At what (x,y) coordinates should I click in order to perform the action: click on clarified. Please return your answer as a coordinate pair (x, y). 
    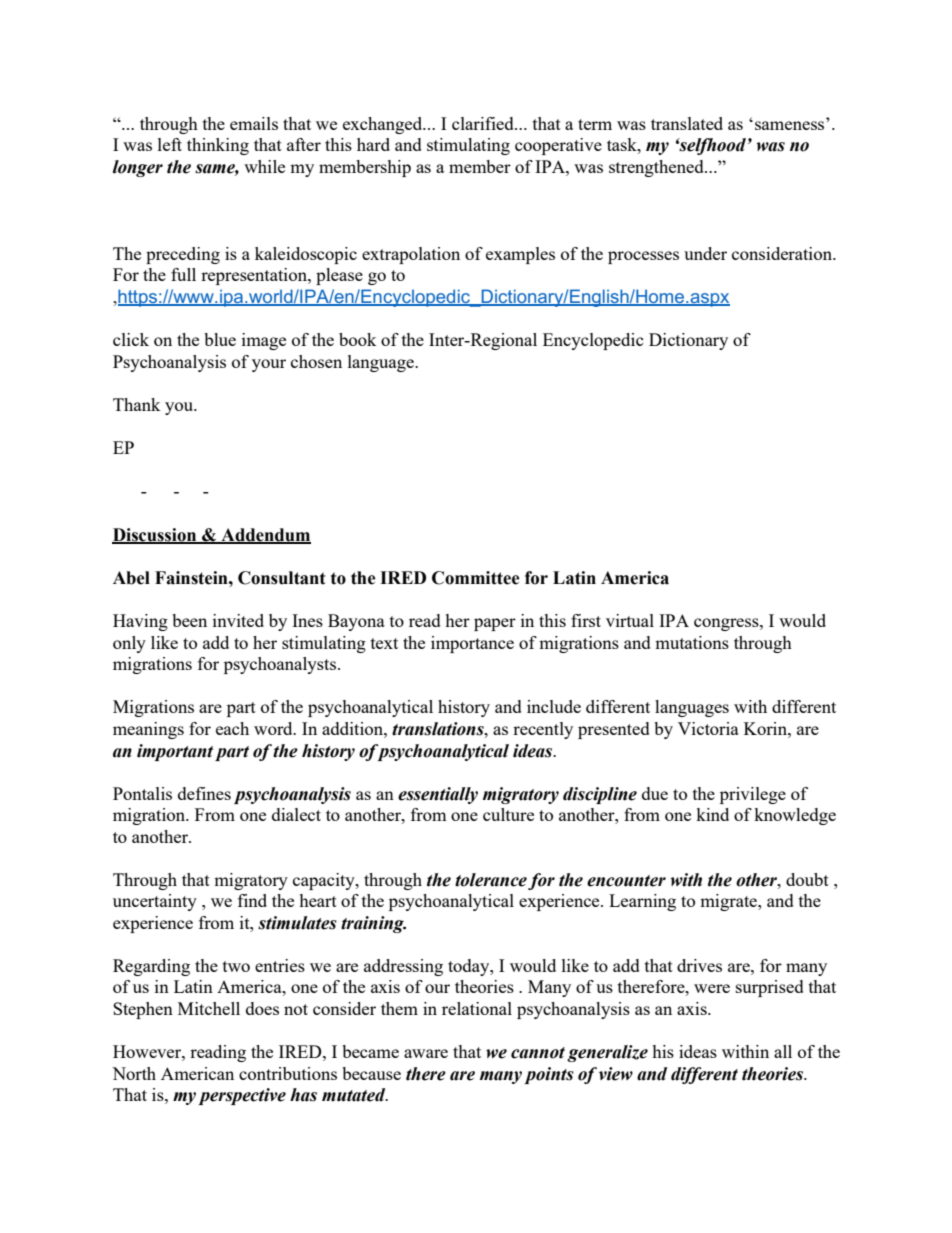
    Looking at the image, I should click on (484, 123).
